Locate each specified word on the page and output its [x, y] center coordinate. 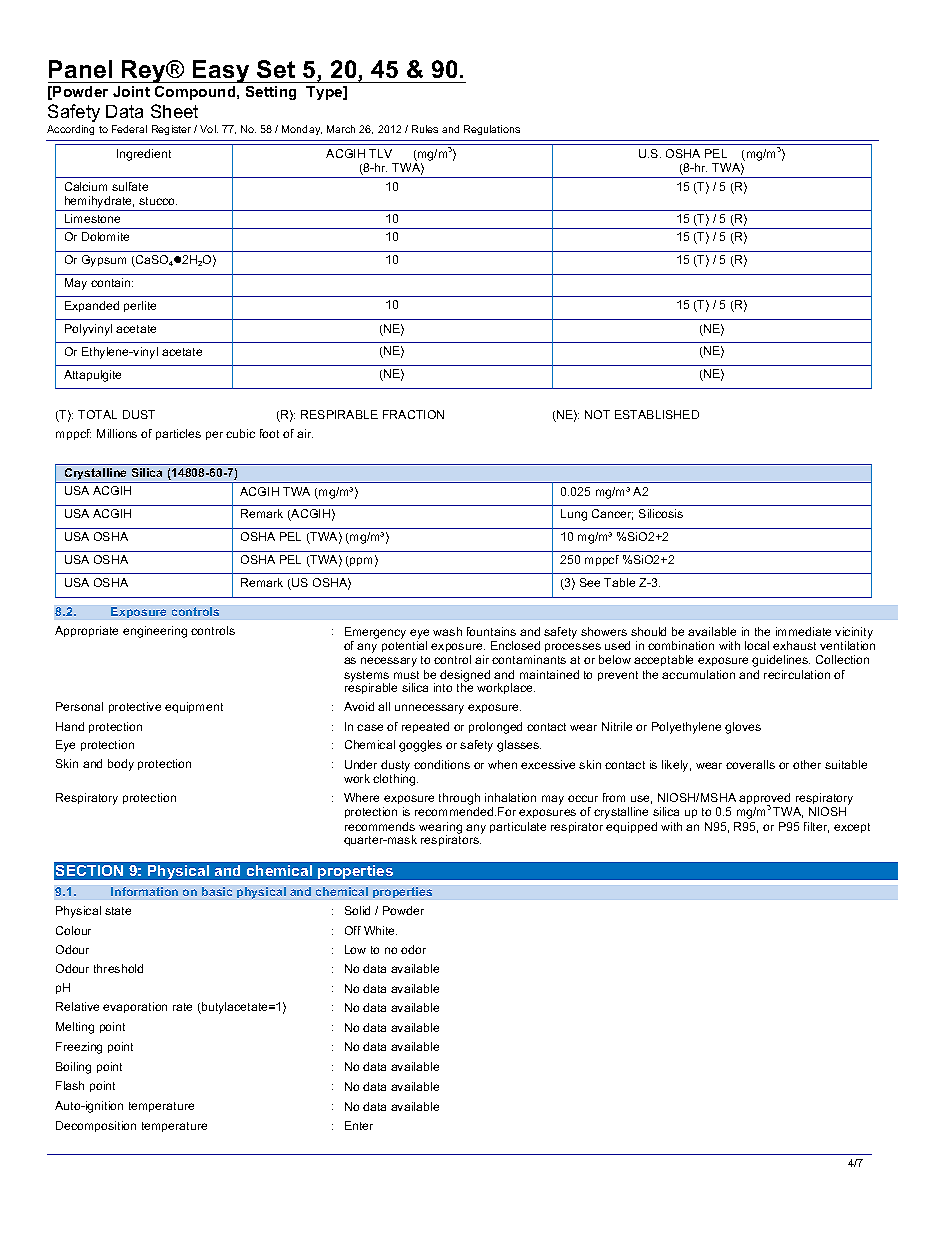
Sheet [174, 111]
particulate [518, 827]
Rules [425, 129]
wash [447, 631]
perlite [140, 306]
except [852, 828]
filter [816, 827]
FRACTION [413, 414]
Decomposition [96, 1126]
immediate [803, 631]
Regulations [492, 130]
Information [144, 891]
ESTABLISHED [657, 414]
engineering [155, 632]
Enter [359, 1125]
